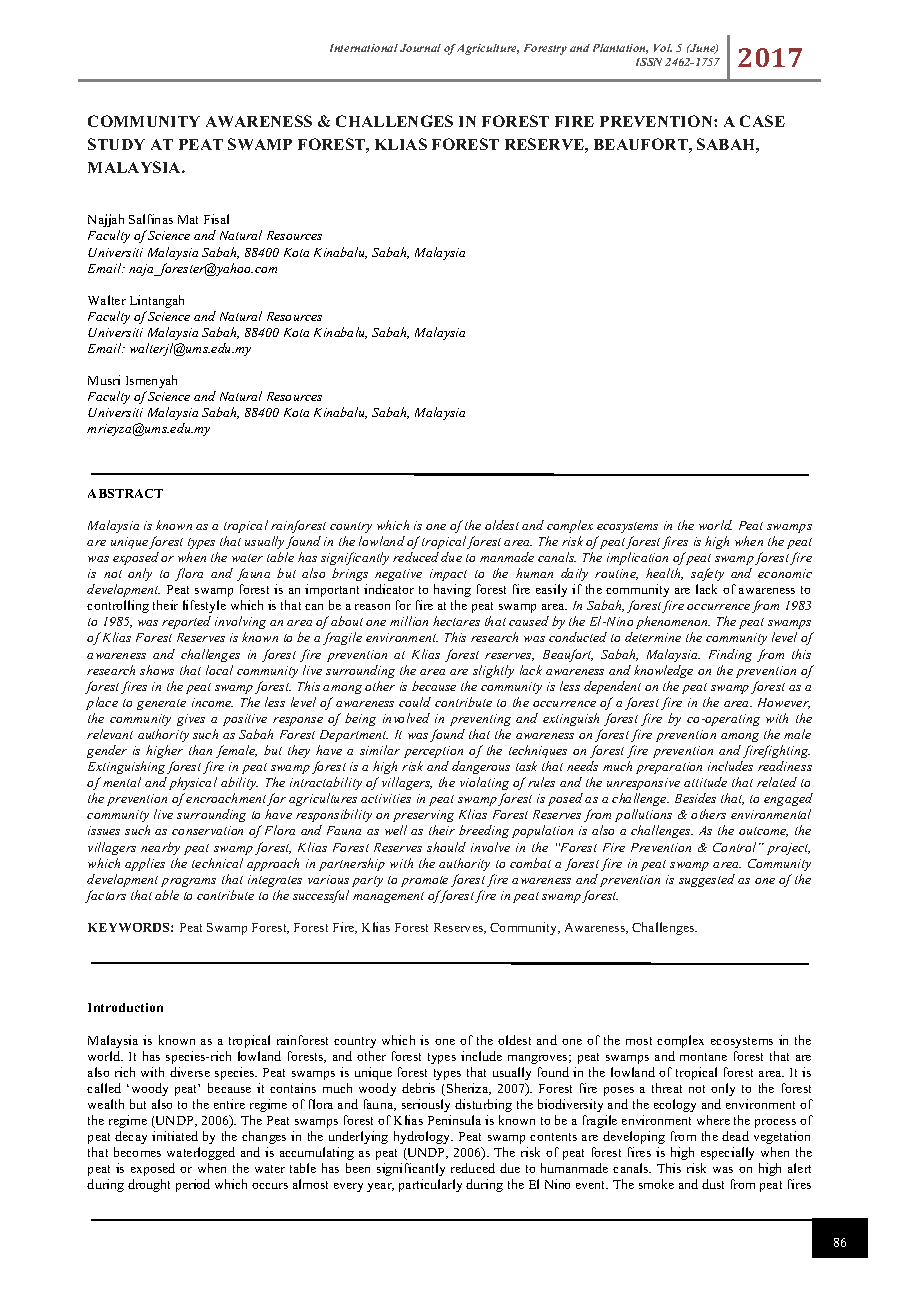 The width and height of the page is (924, 1308). I want to click on CASE, so click(762, 121).
